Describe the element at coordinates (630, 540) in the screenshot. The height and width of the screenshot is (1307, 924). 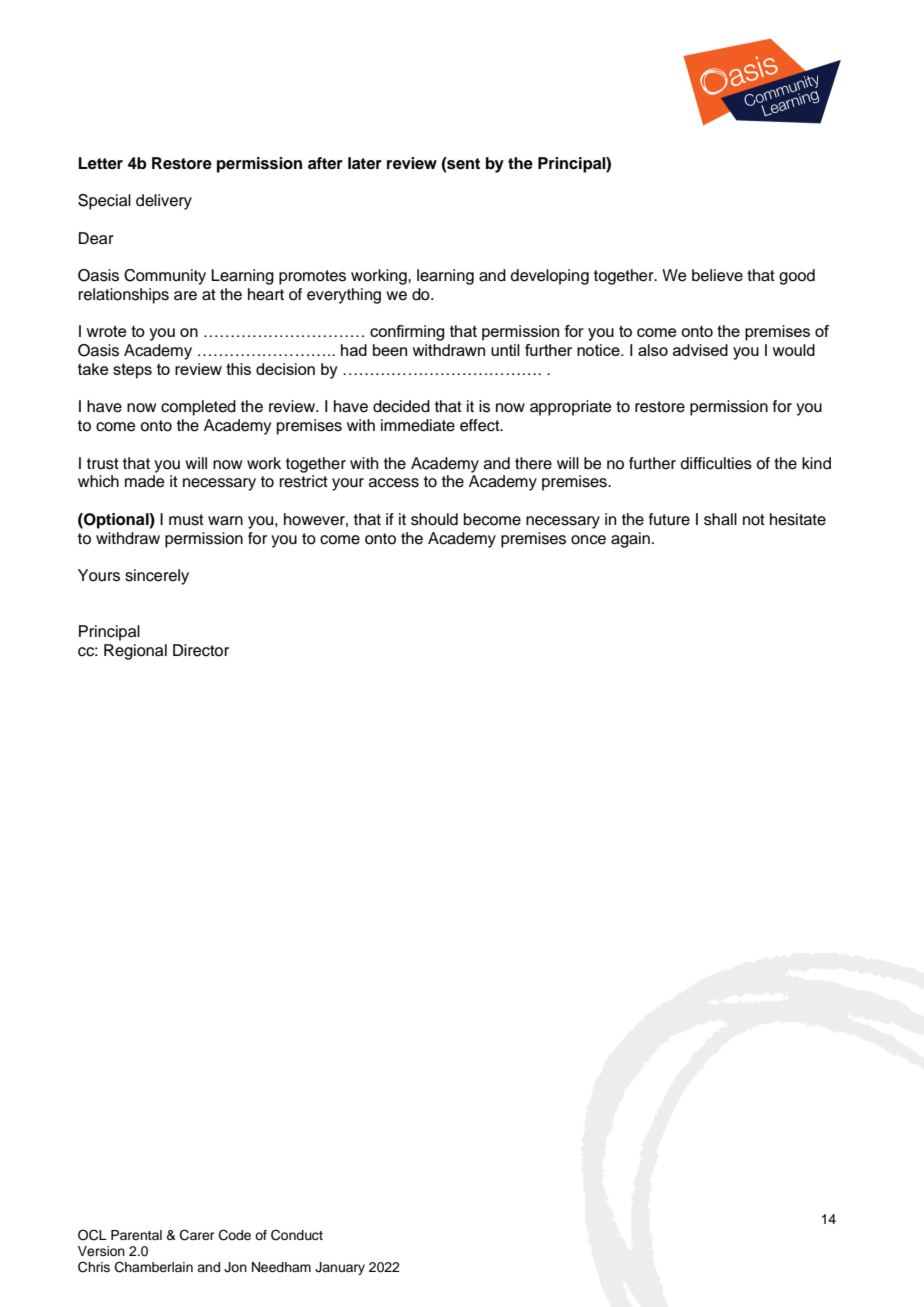
I see `again` at that location.
